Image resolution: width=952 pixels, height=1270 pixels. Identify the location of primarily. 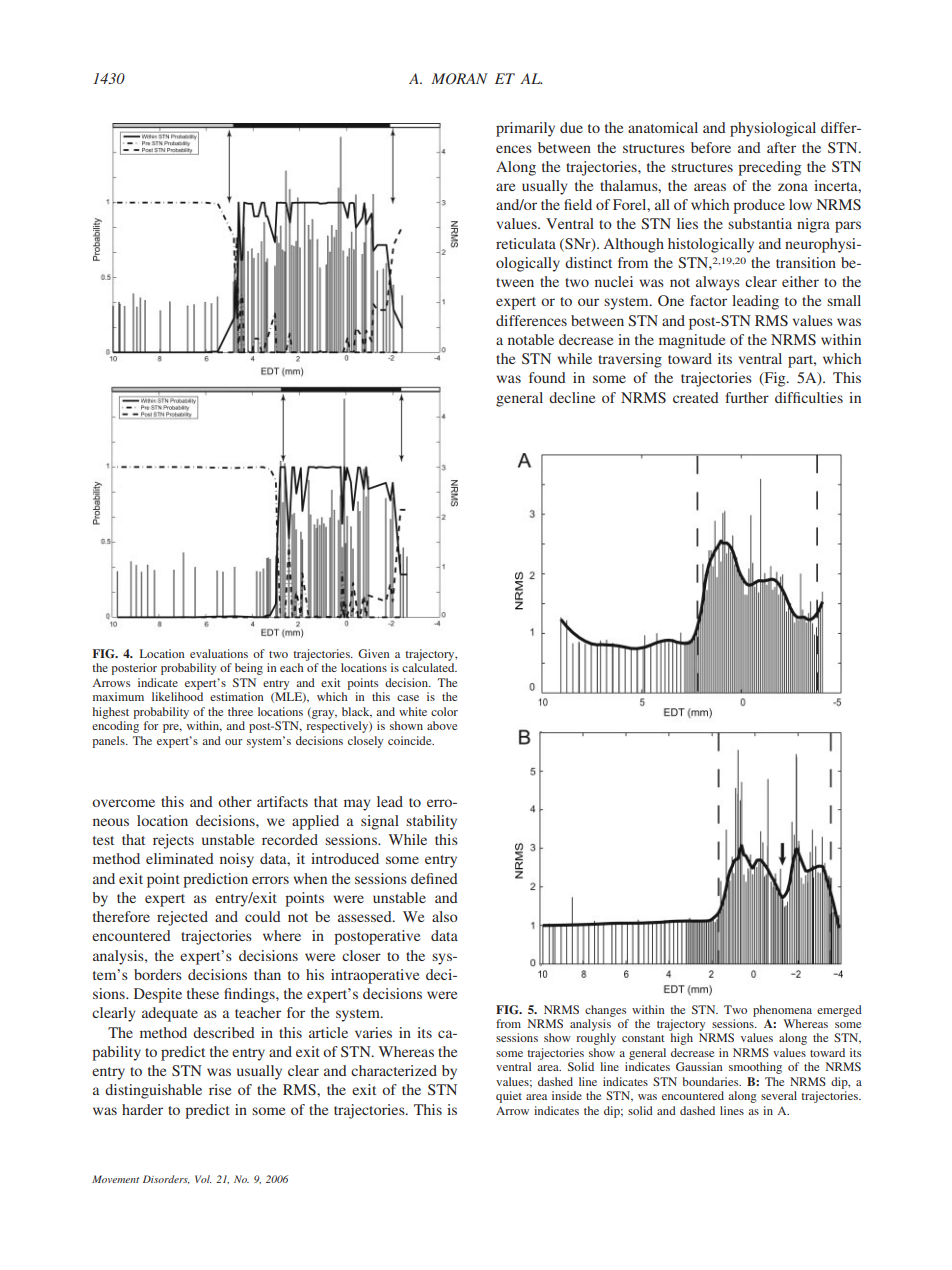
(525, 129).
